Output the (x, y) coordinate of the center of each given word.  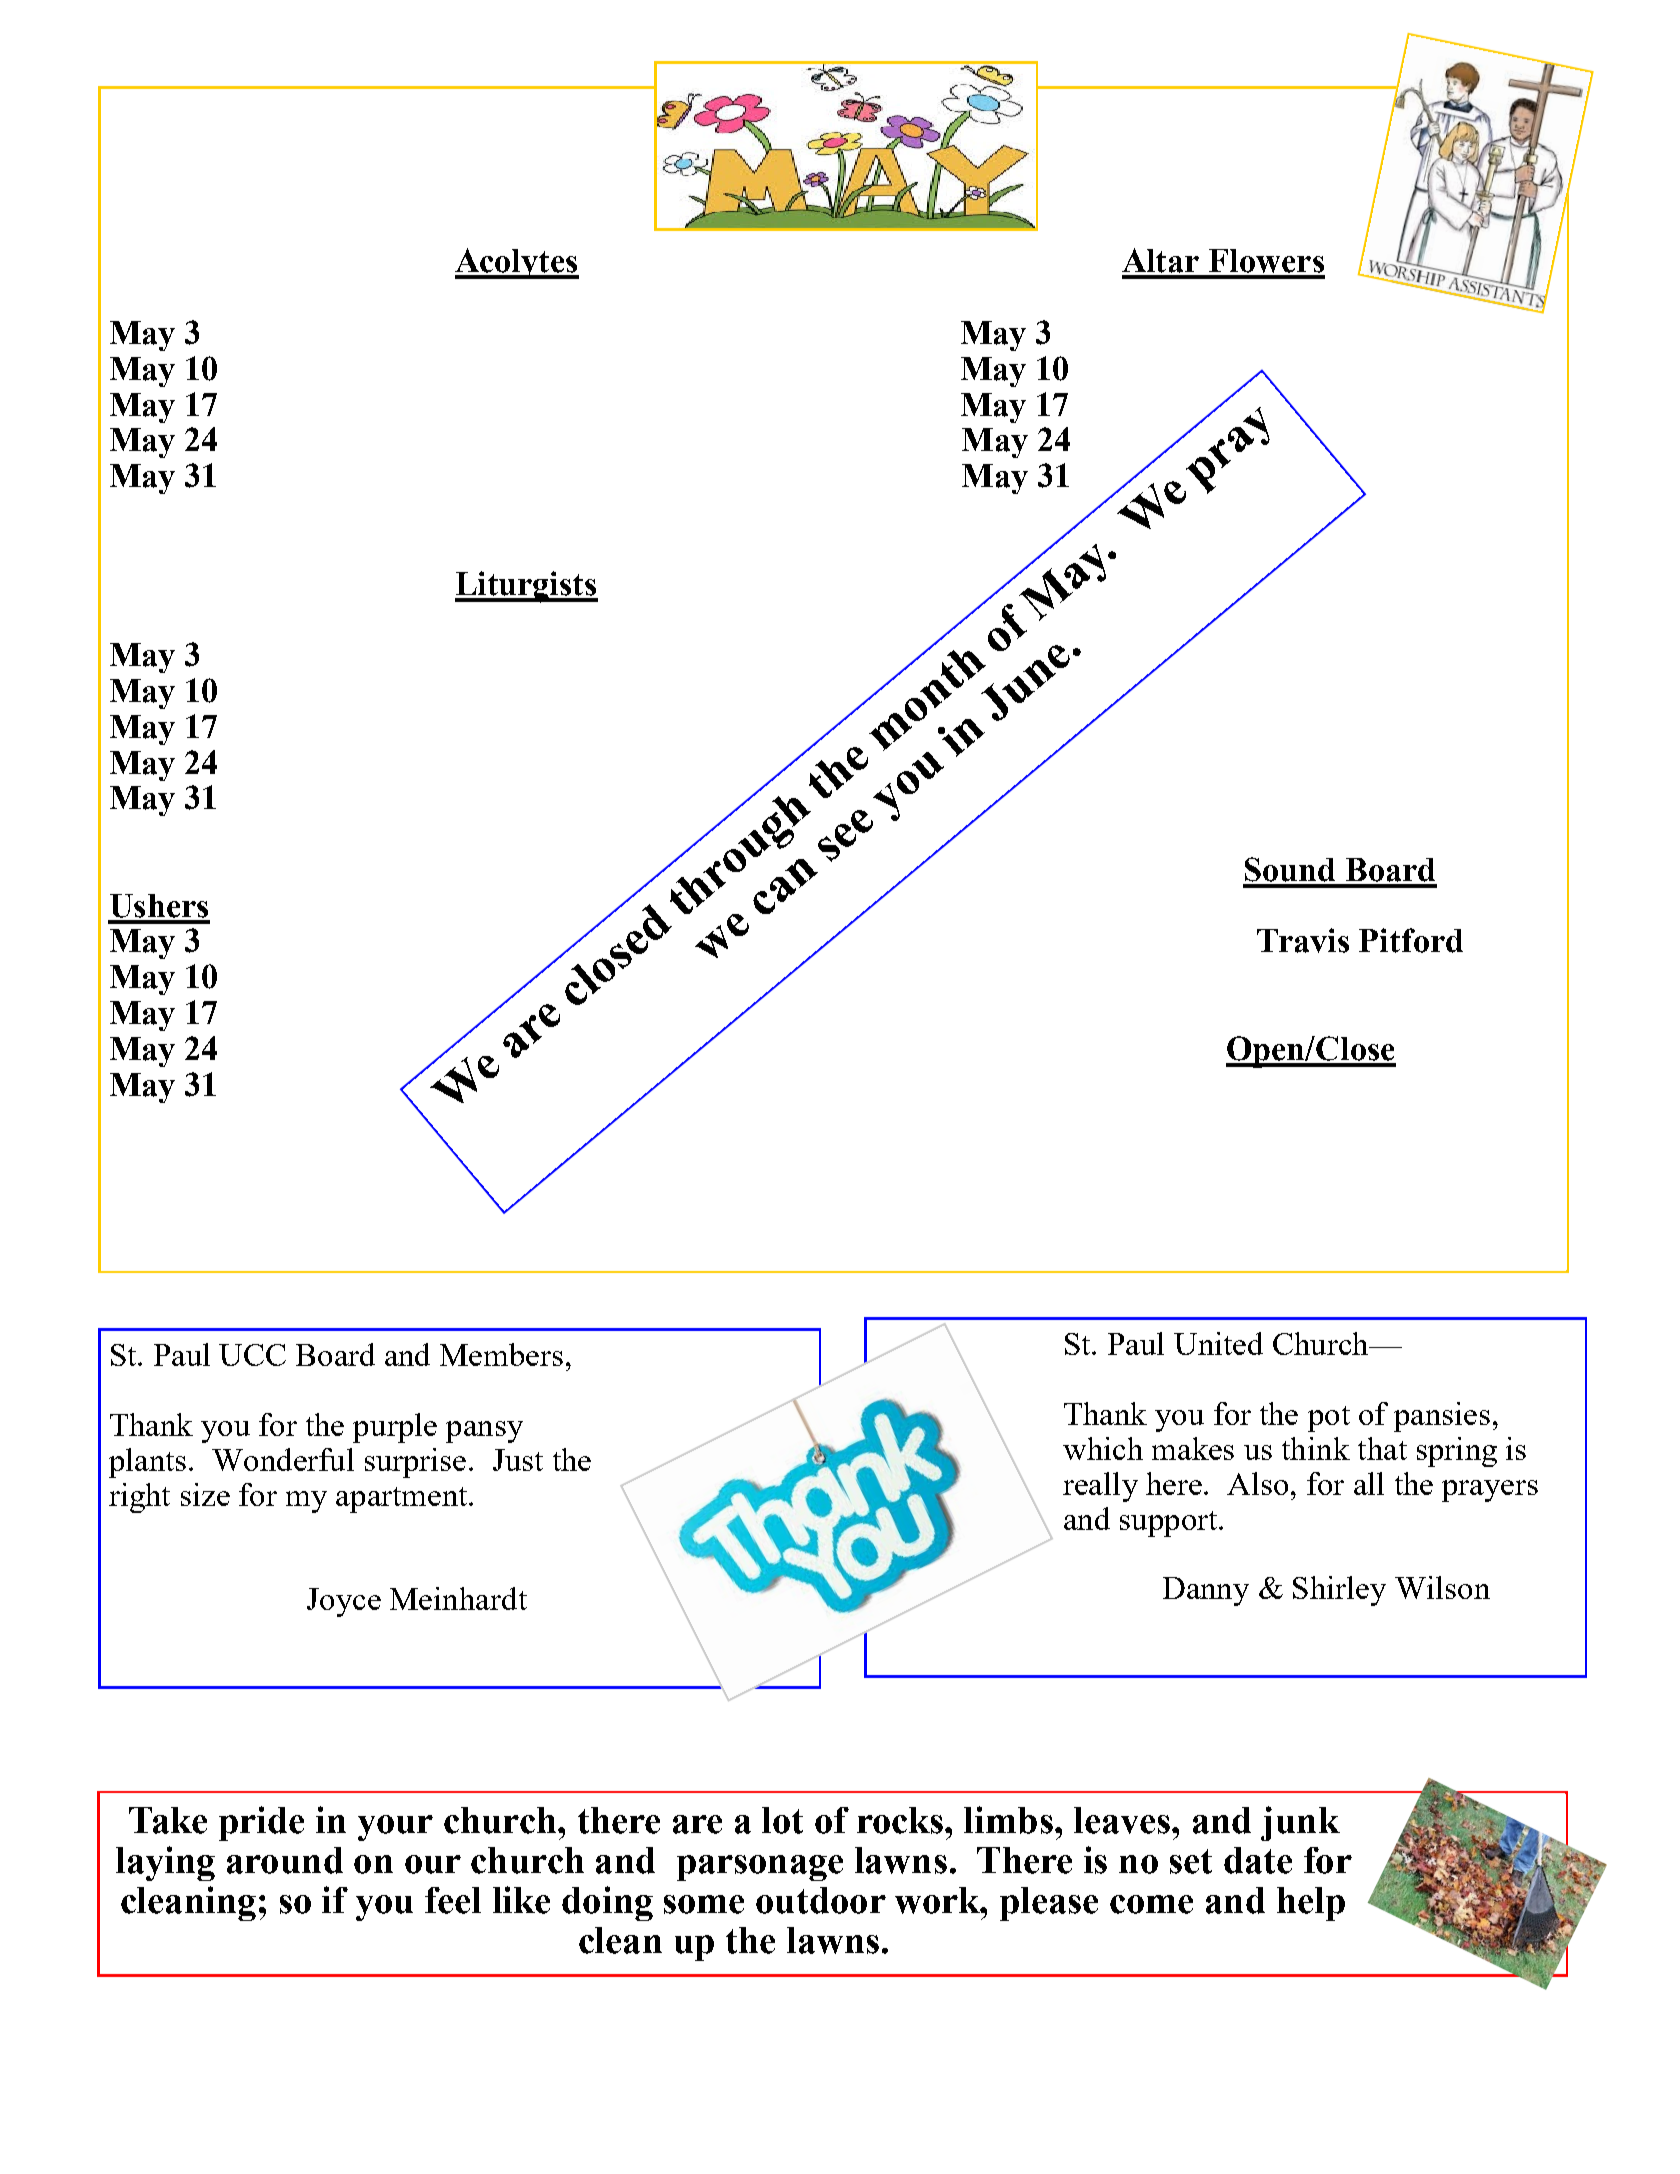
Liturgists (526, 587)
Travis (1303, 940)
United (1218, 1343)
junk (1300, 1823)
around (285, 1860)
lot (782, 1820)
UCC (252, 1355)
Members (501, 1354)
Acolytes (517, 263)
